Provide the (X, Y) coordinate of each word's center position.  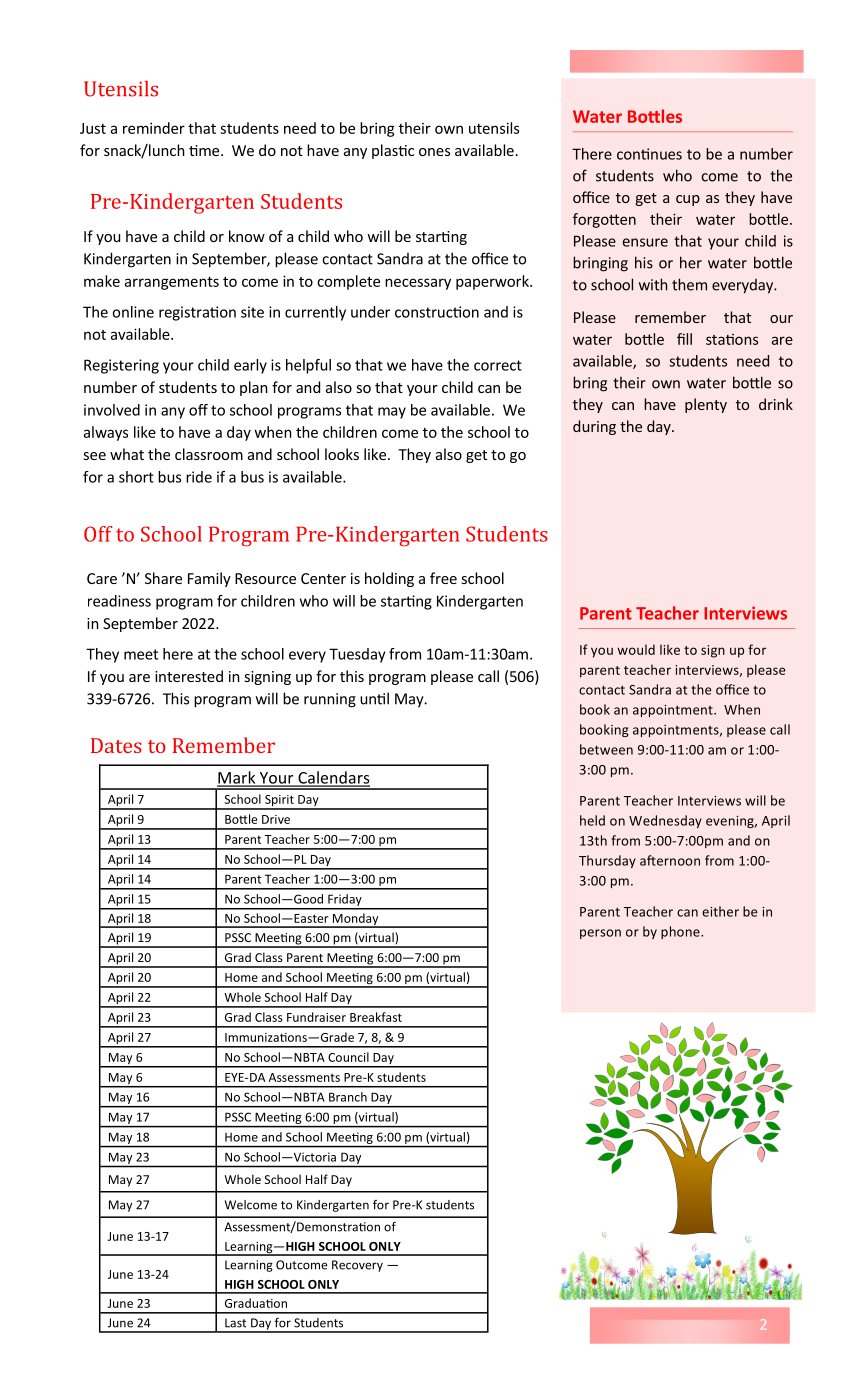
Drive (276, 819)
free (443, 578)
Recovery (357, 1266)
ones (434, 152)
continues (649, 154)
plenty (706, 405)
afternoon (670, 860)
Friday (345, 901)
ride (199, 477)
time (204, 150)
